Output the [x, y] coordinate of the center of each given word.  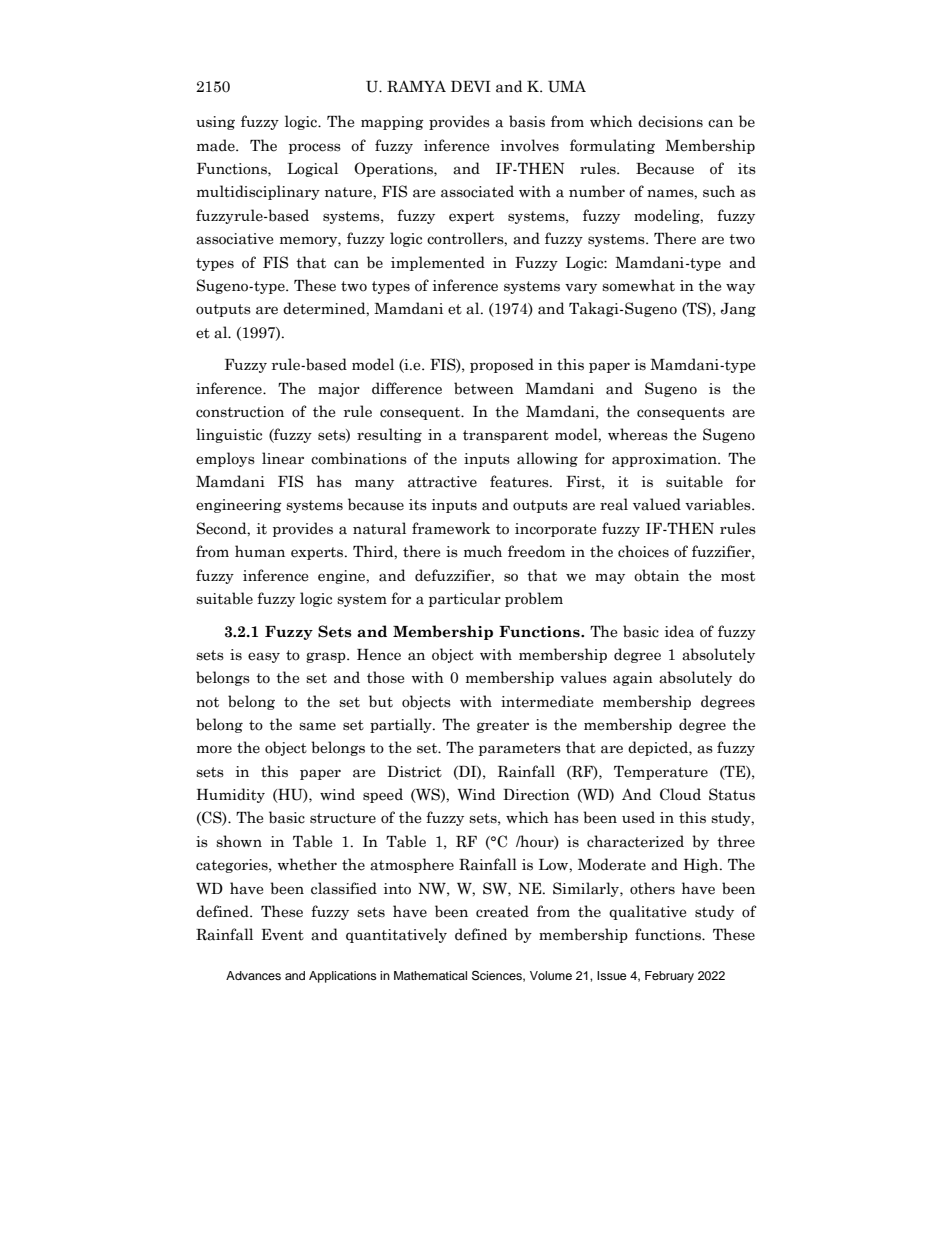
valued [657, 504]
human [260, 551]
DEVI [471, 86]
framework [451, 528]
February [669, 977]
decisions [670, 121]
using [215, 123]
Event [283, 935]
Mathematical [430, 975]
